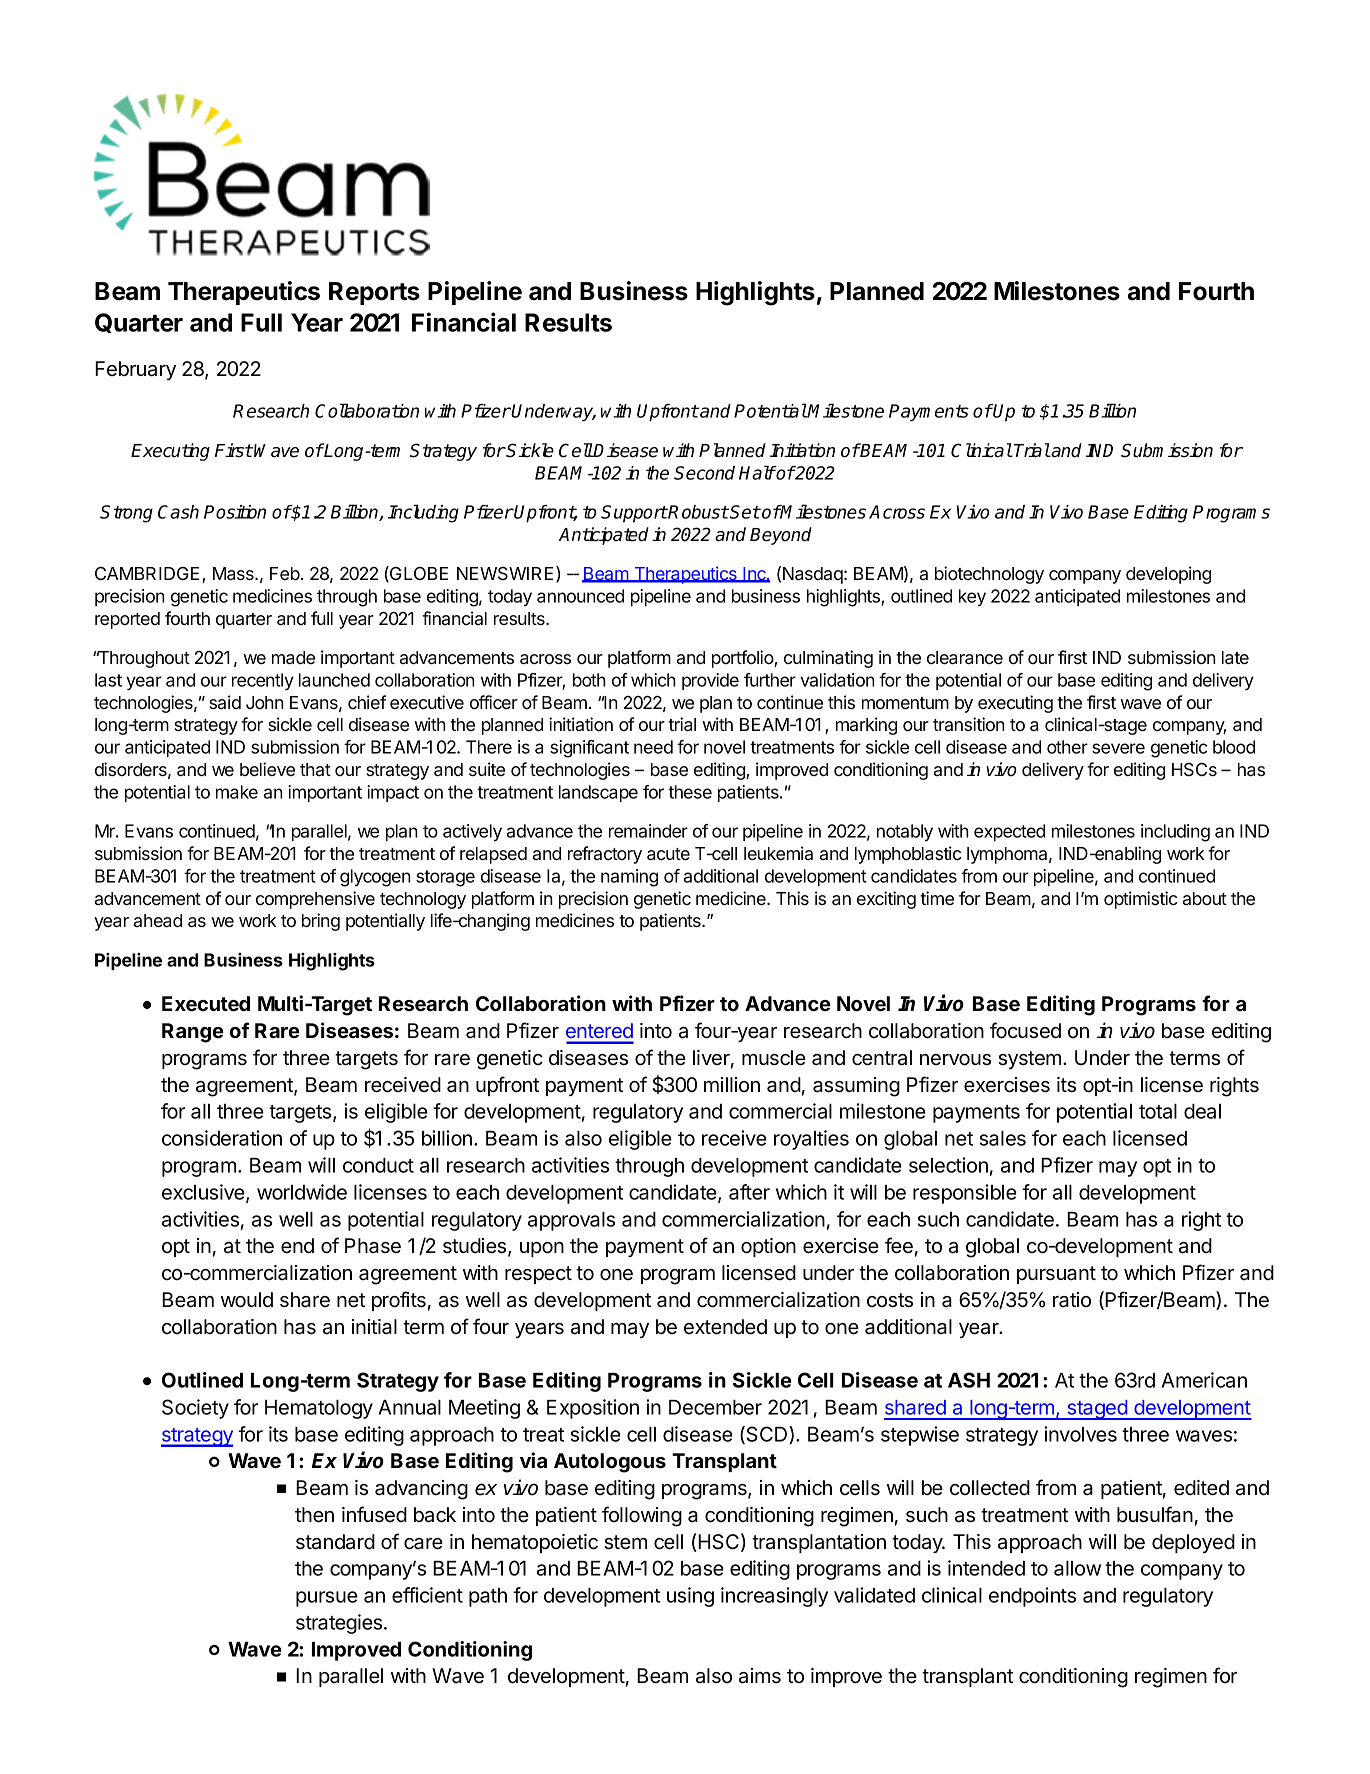  Describe the element at coordinates (302, 1192) in the screenshot. I see `worldwide` at that location.
